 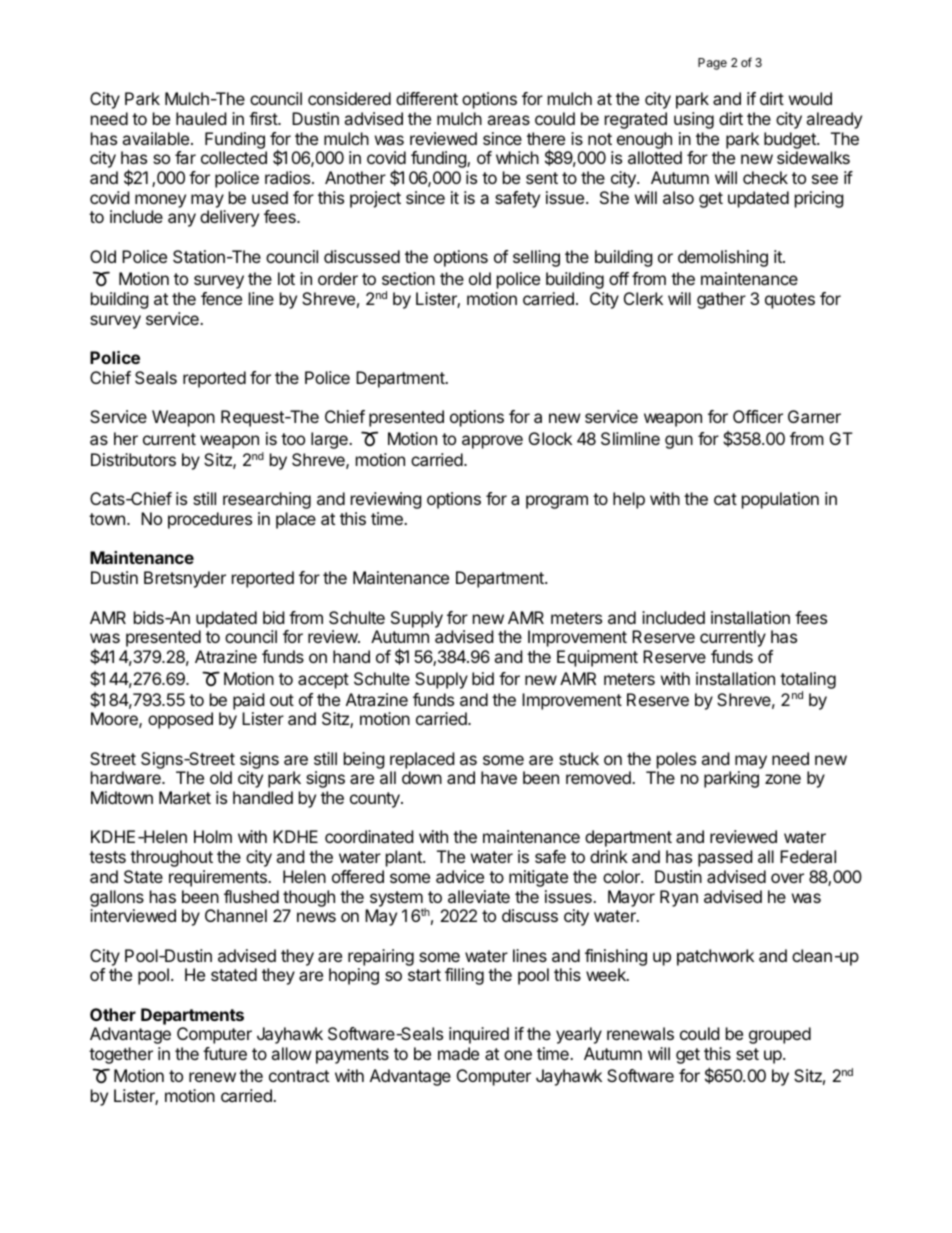 I want to click on hauled, so click(x=201, y=118).
